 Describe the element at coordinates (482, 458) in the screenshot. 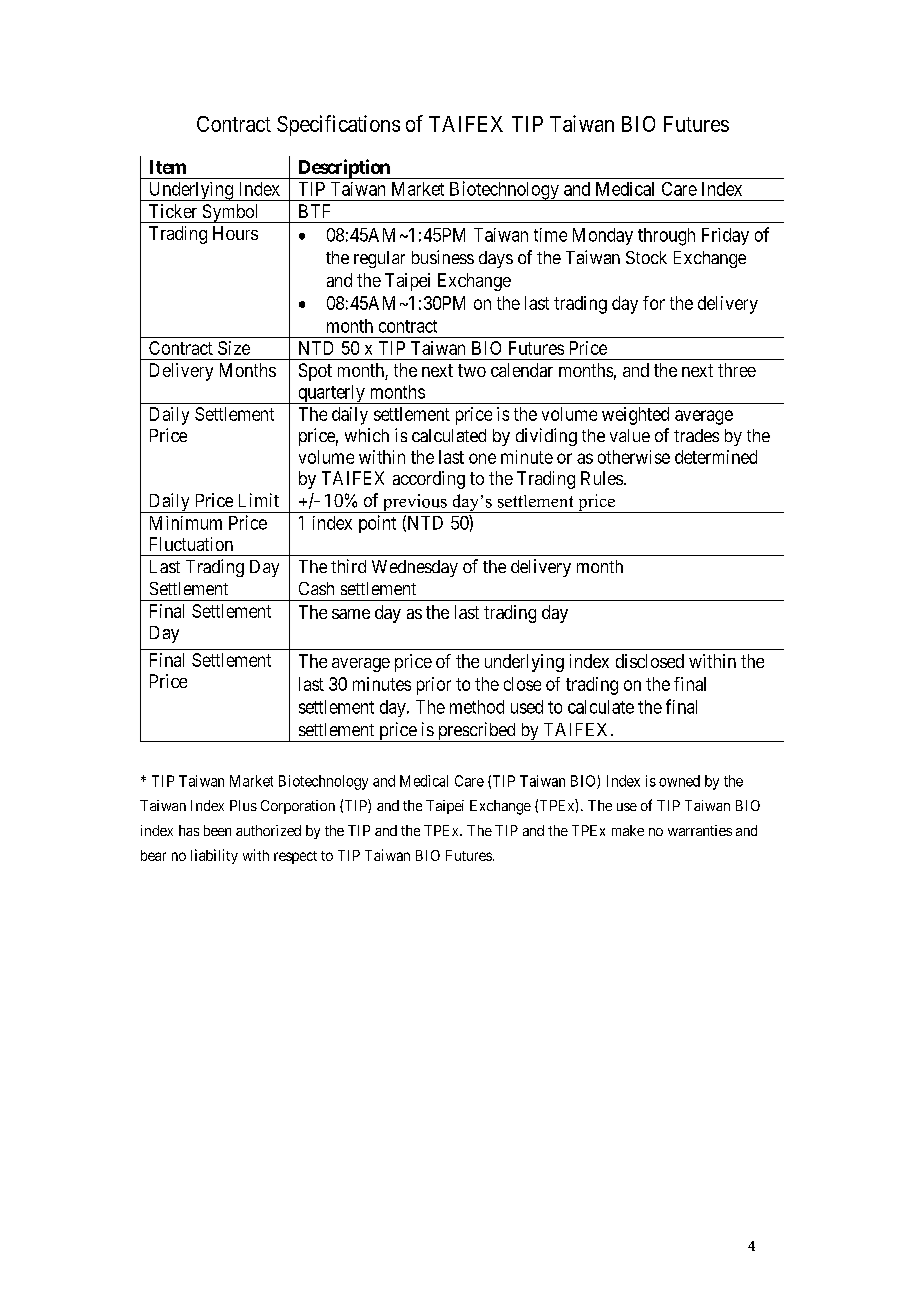

I see `one` at that location.
